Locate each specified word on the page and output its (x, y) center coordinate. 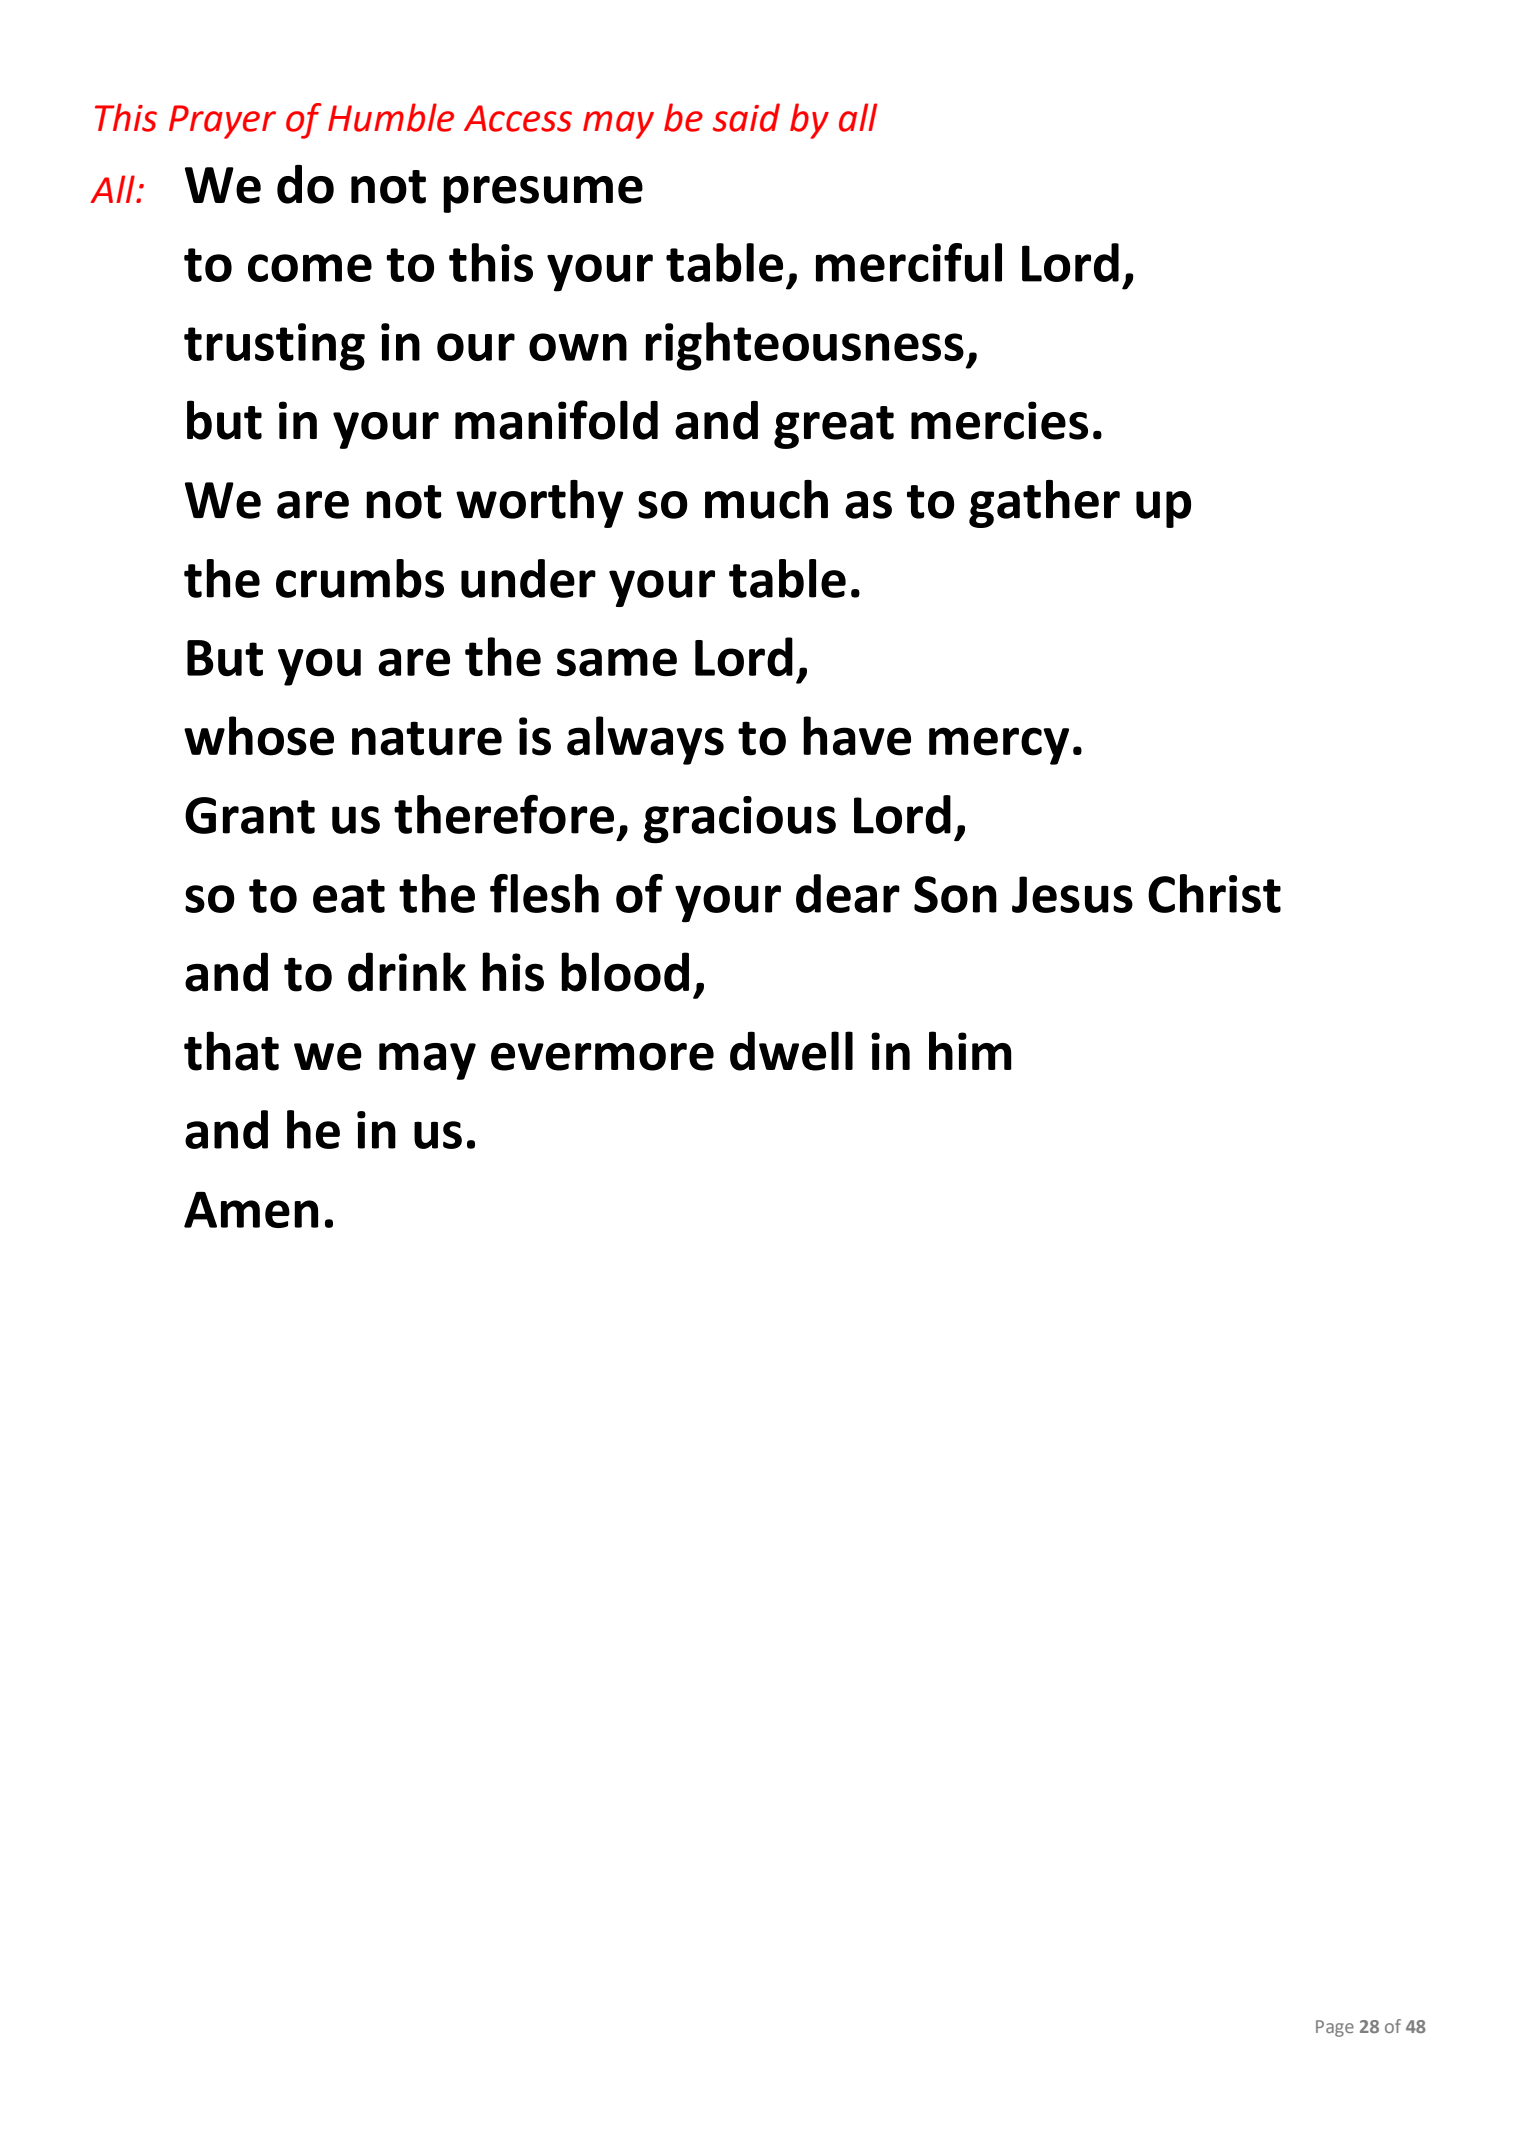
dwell (791, 1051)
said (746, 117)
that (231, 1051)
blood (625, 972)
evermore (602, 1057)
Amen (251, 1210)
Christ (1214, 893)
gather (1044, 504)
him (970, 1050)
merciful (909, 262)
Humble (391, 117)
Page (1335, 2028)
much (766, 499)
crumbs (360, 578)
